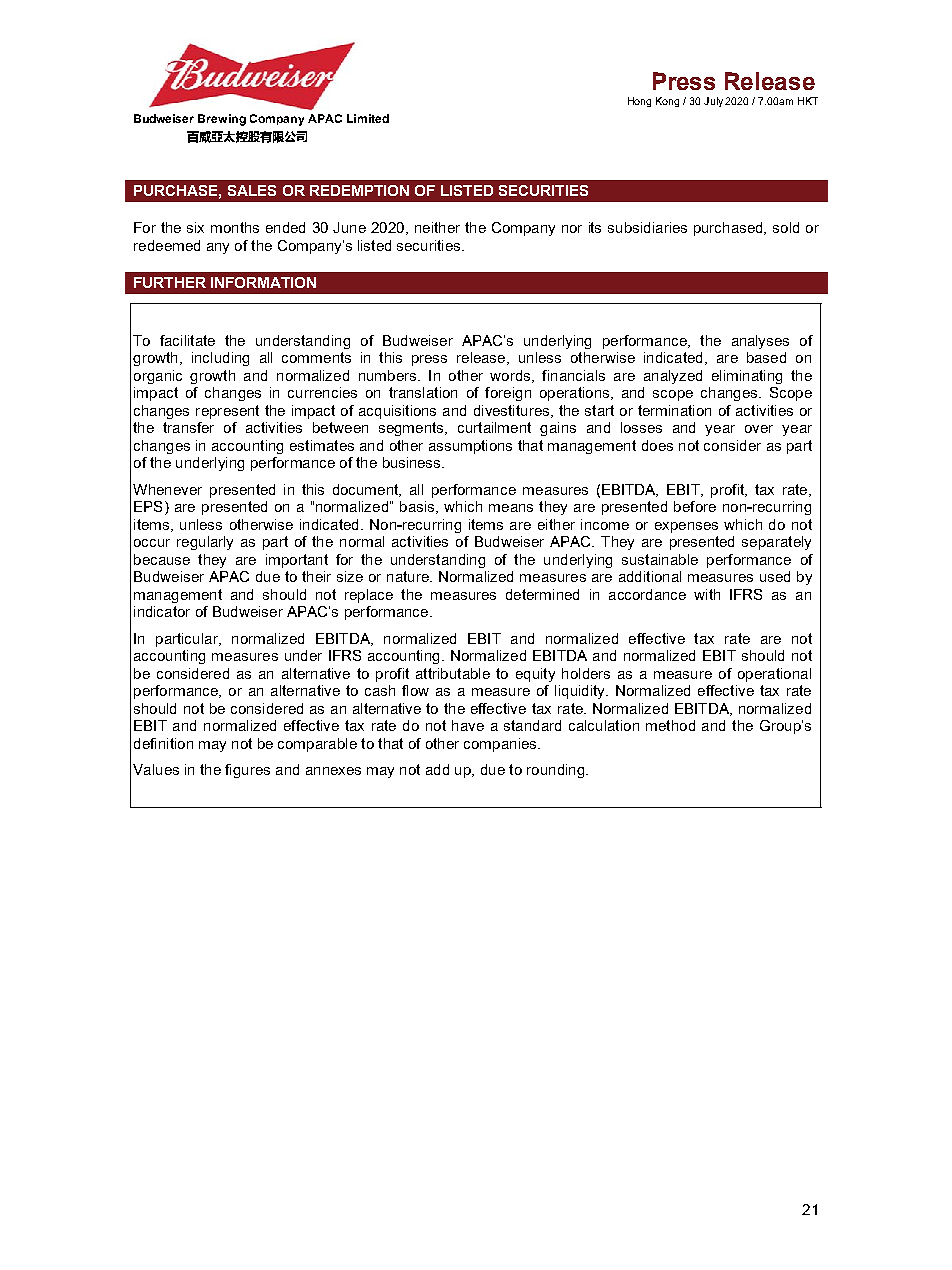 The width and height of the page is (952, 1270). What do you see at coordinates (511, 376) in the page?
I see `words` at bounding box center [511, 376].
